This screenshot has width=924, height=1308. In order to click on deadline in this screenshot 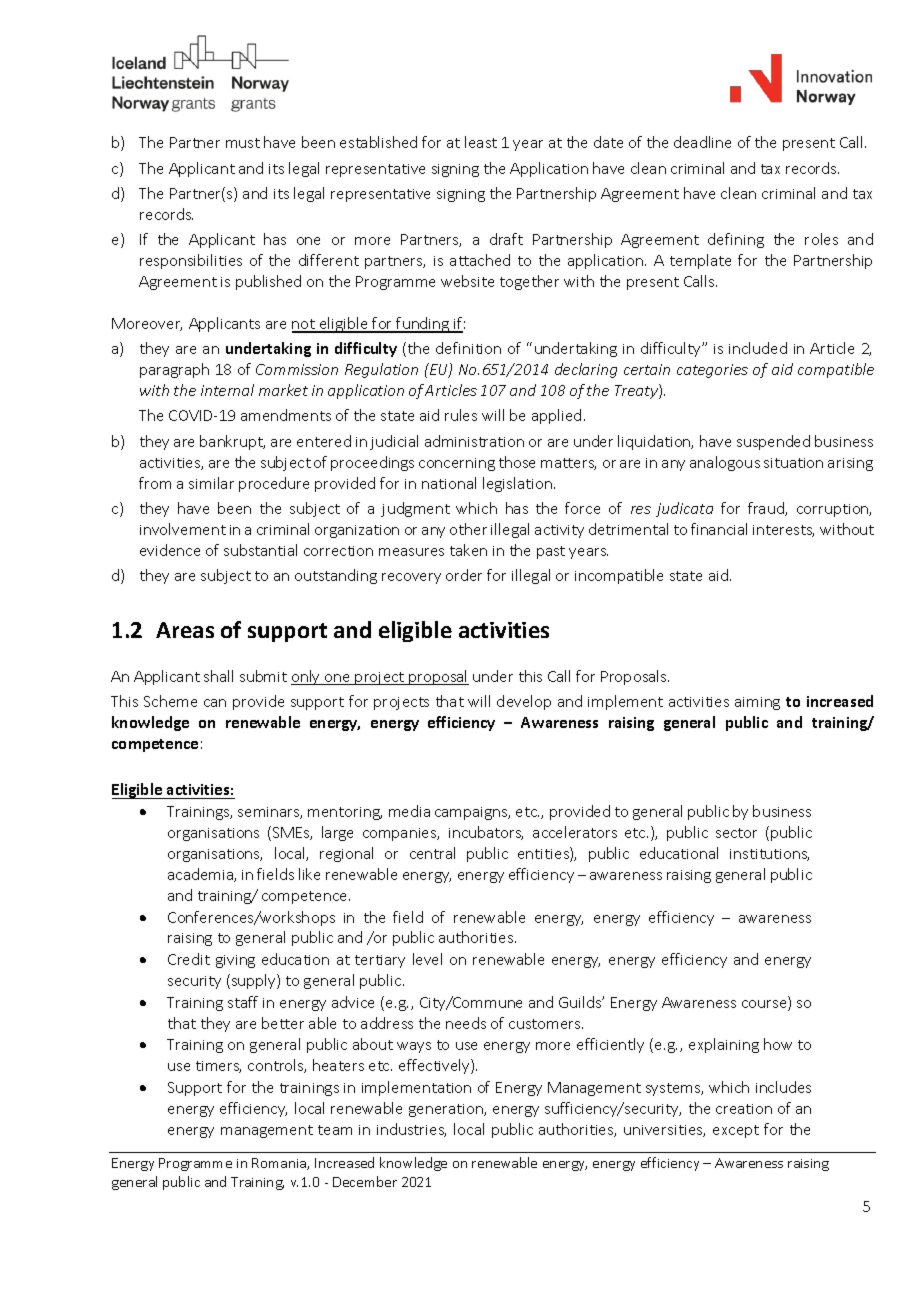, I will do `click(702, 142)`.
